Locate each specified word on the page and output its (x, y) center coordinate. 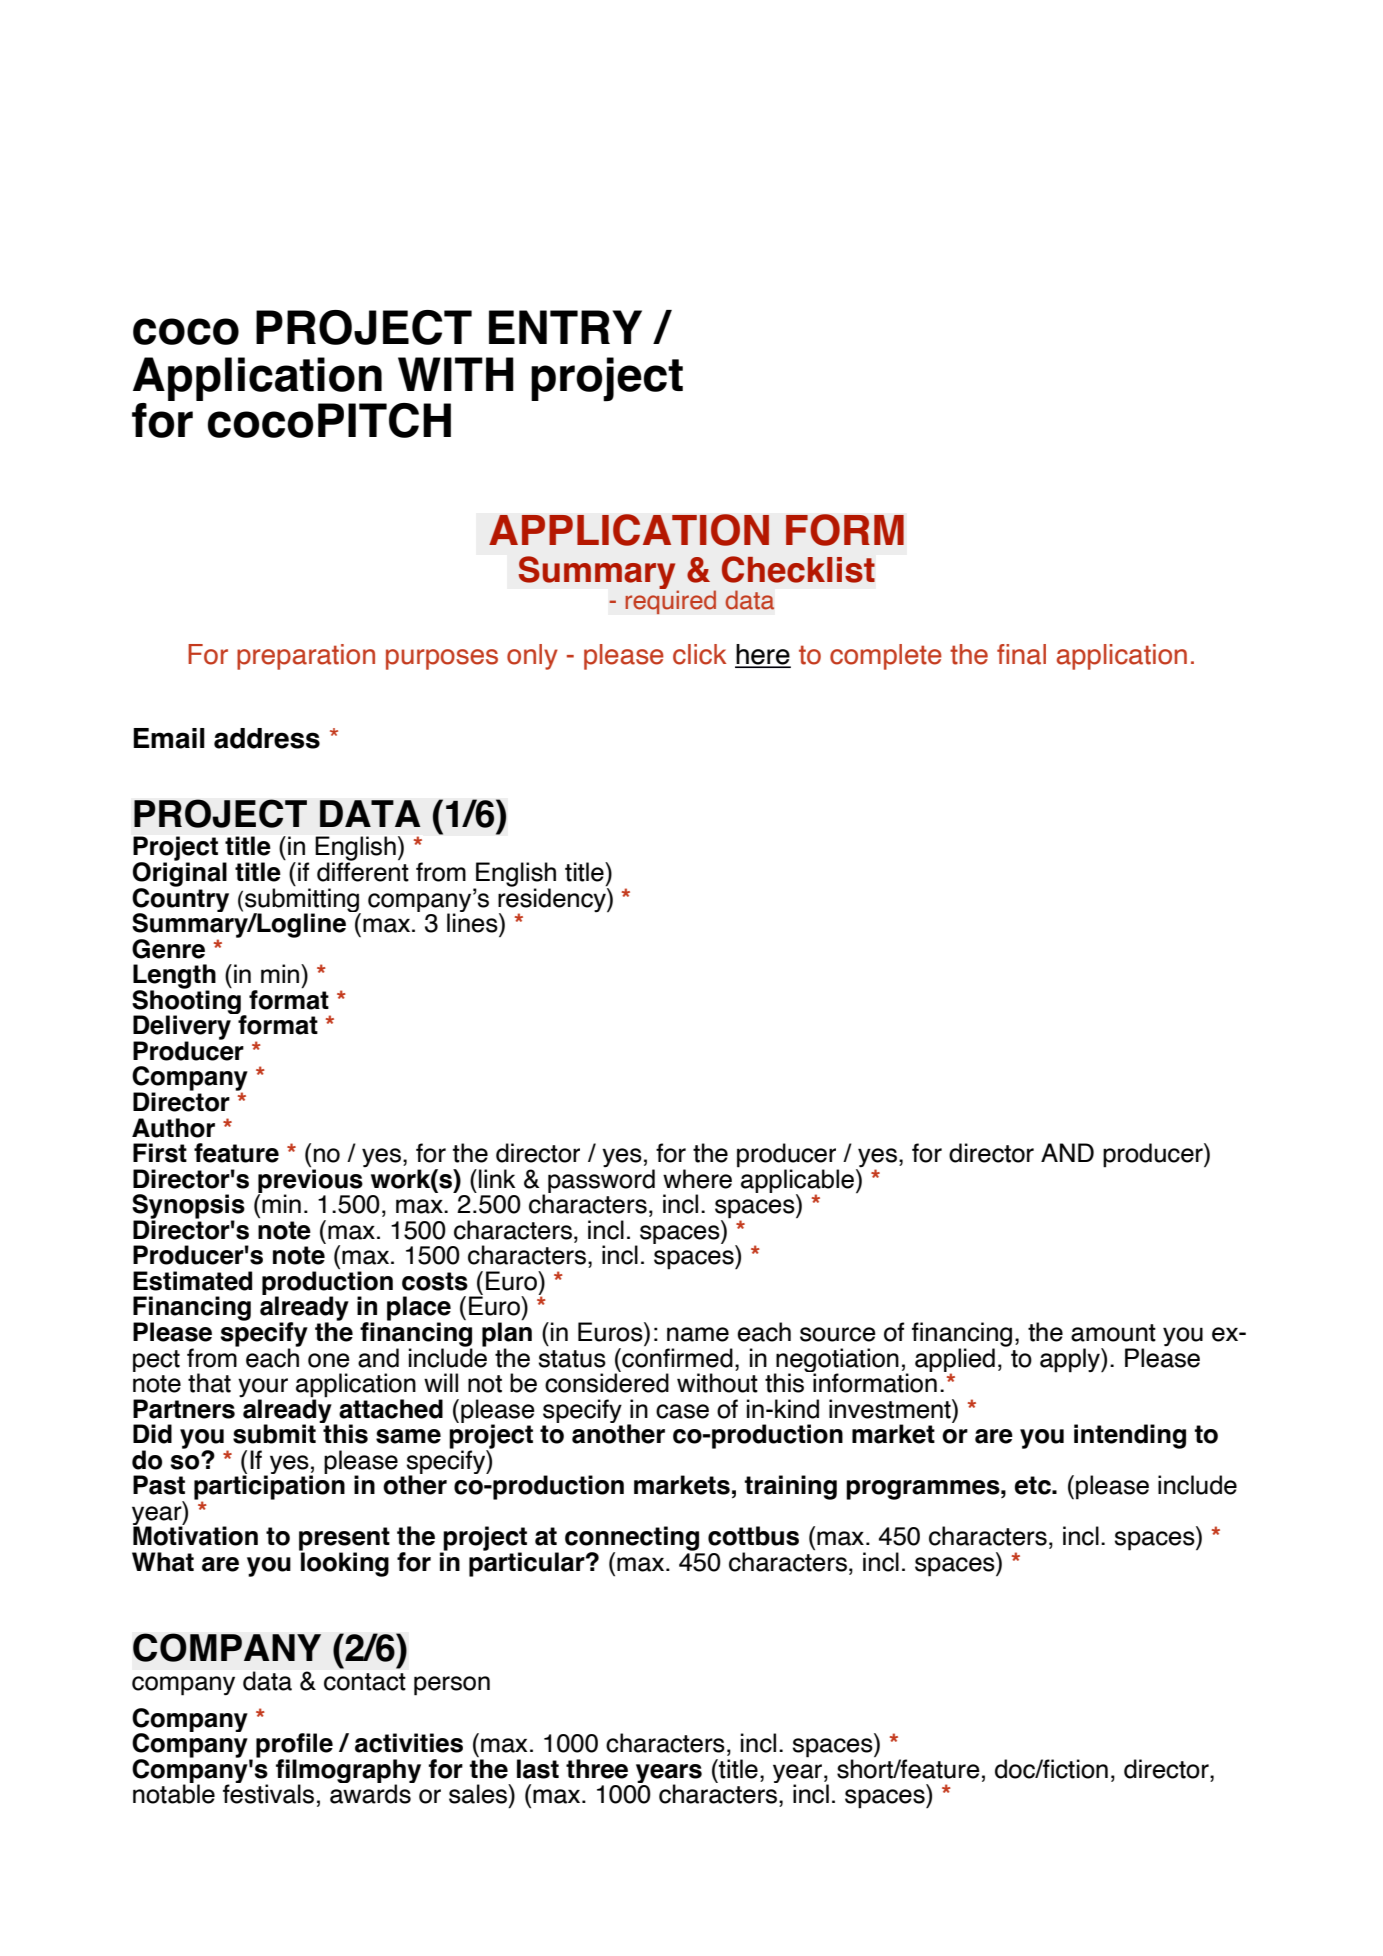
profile (294, 1746)
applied (955, 1361)
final (1021, 654)
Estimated (192, 1281)
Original (180, 874)
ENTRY (565, 327)
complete (886, 657)
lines (473, 922)
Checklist (798, 569)
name (698, 1334)
